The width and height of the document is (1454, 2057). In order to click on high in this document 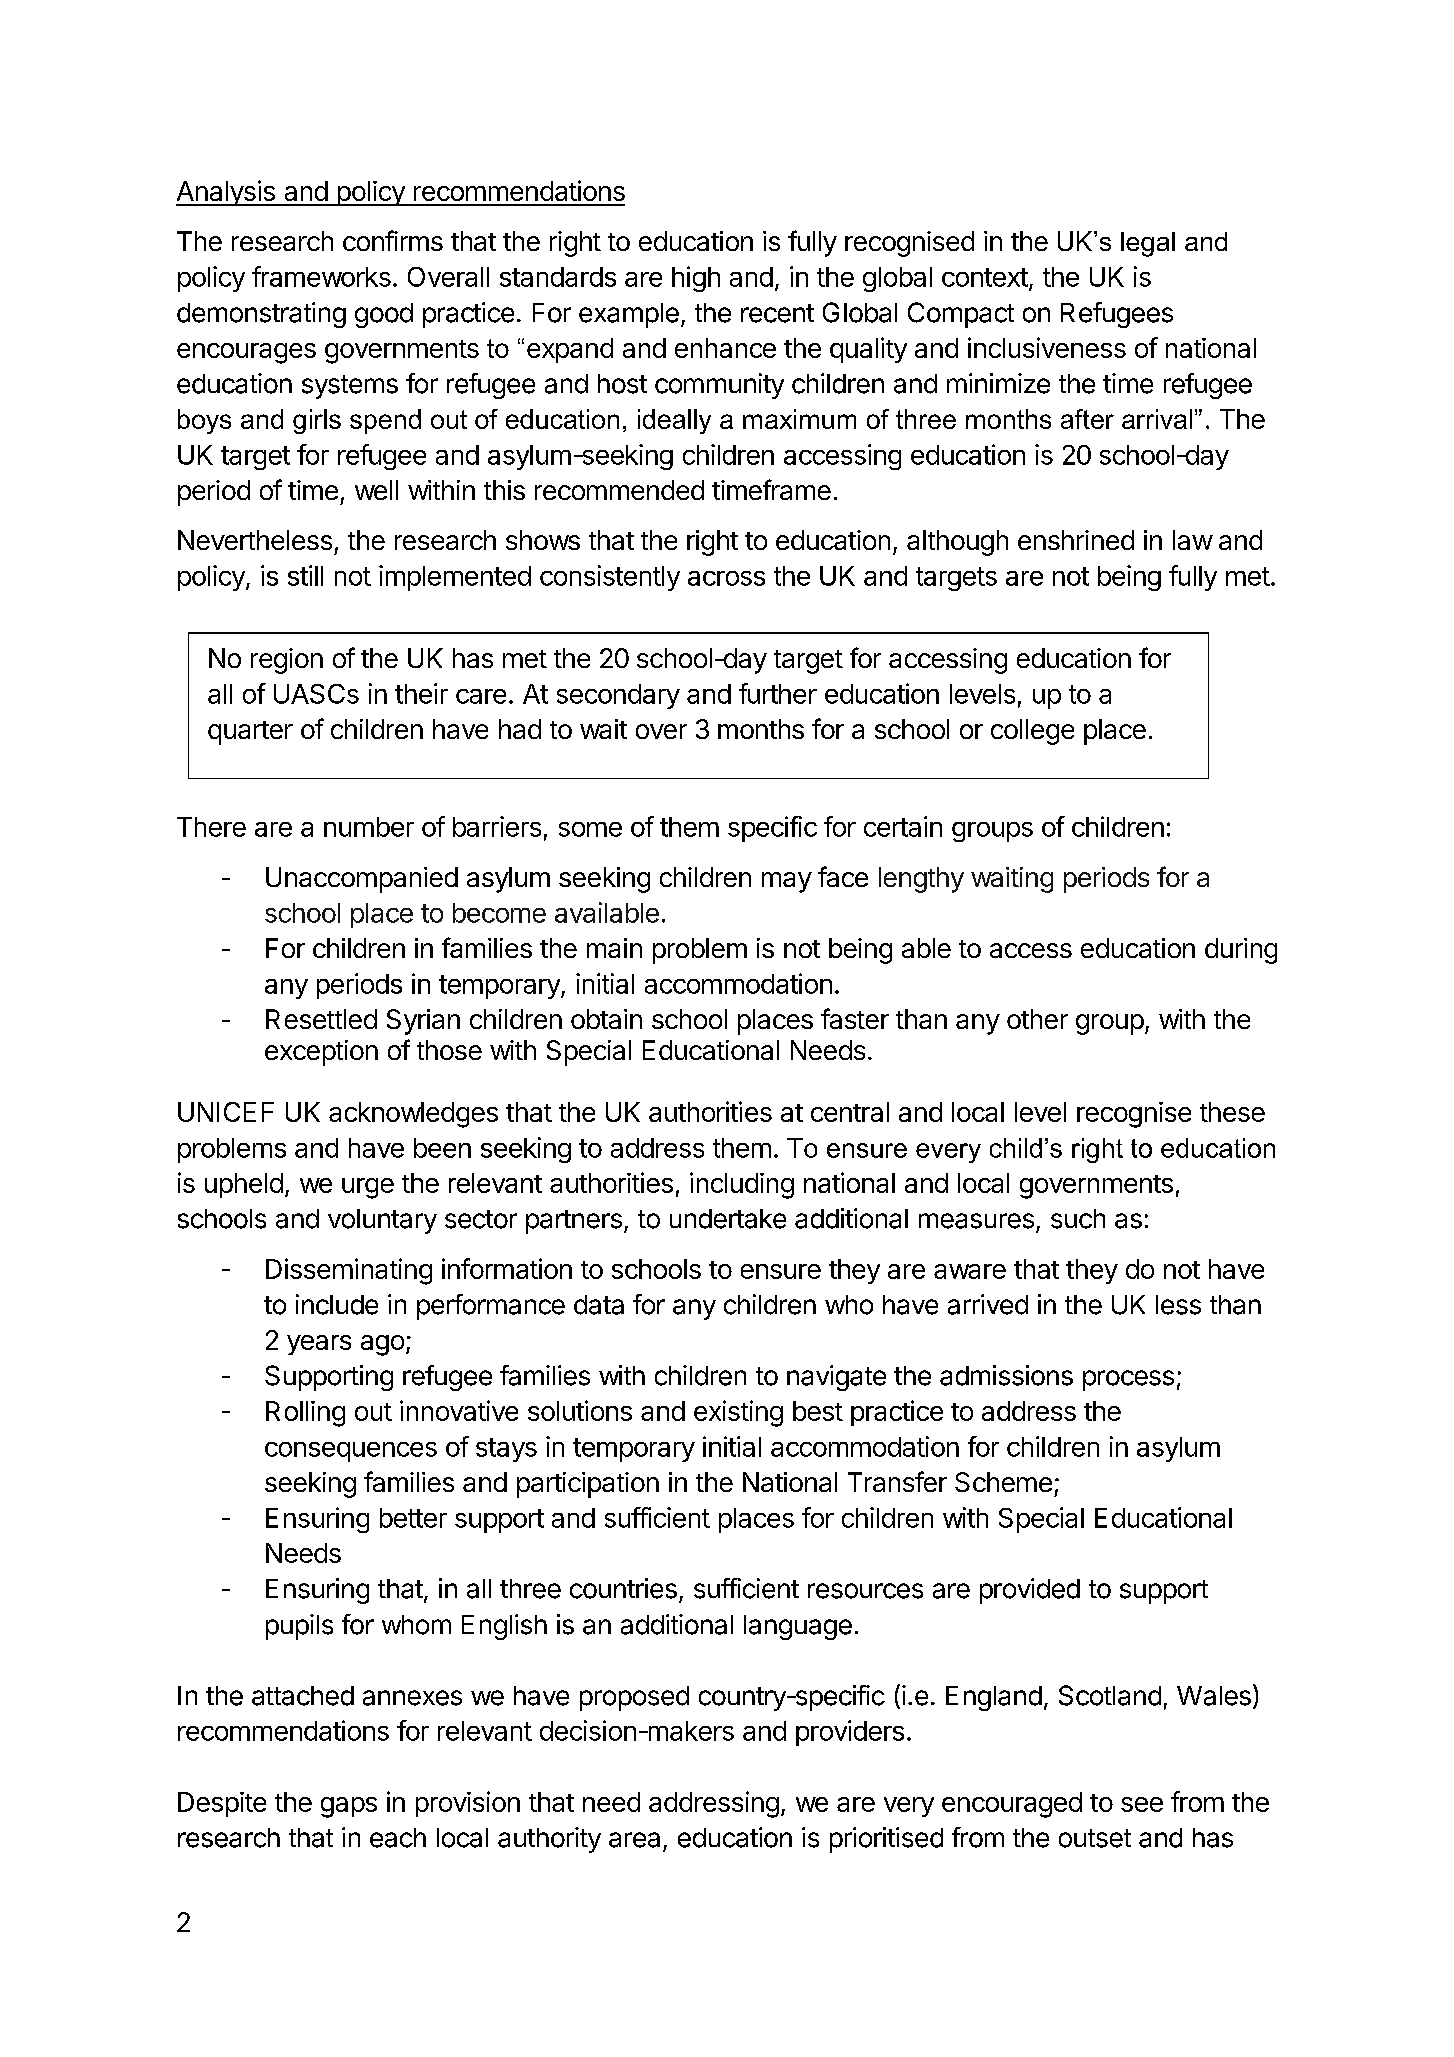, I will do `click(696, 279)`.
